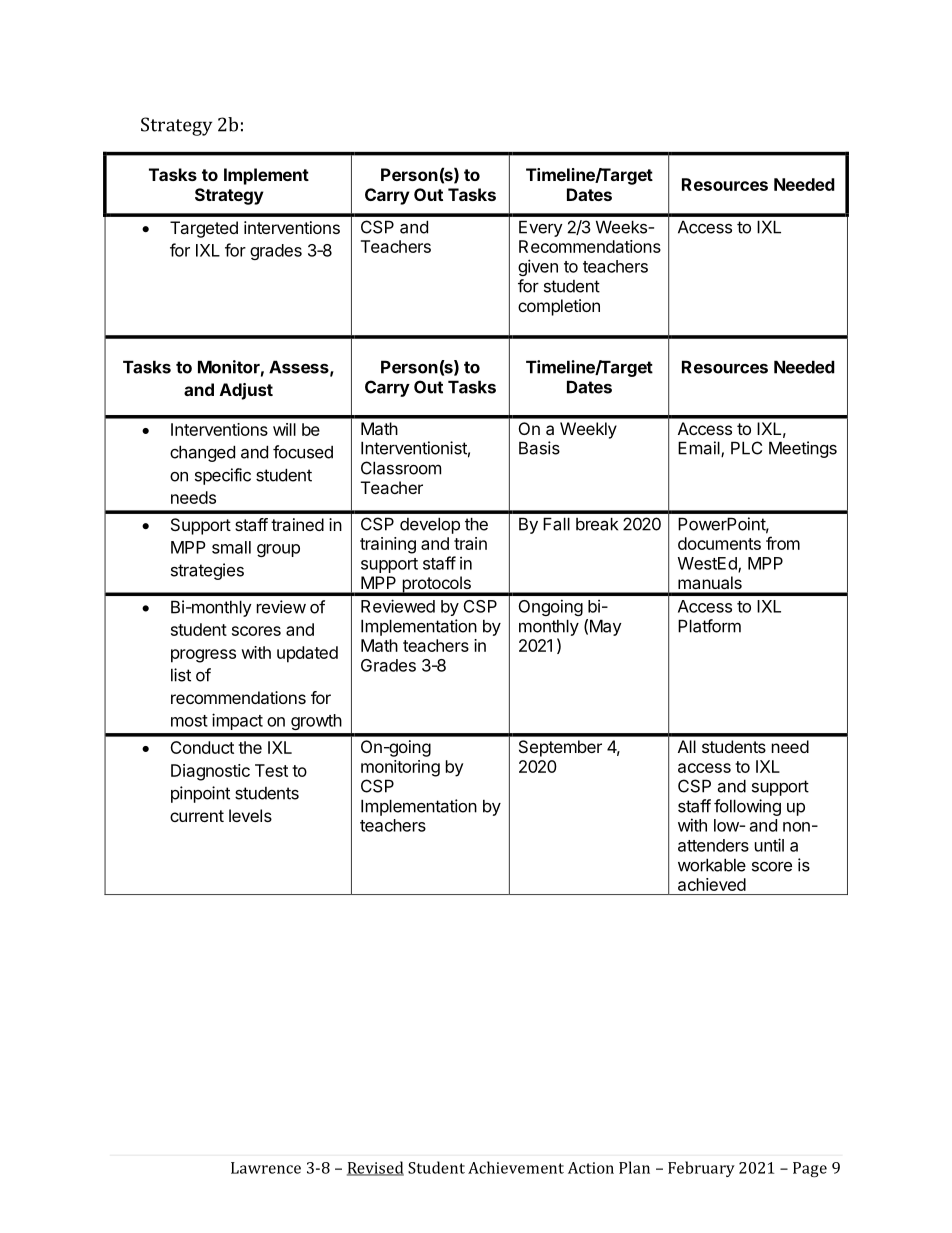 The width and height of the screenshot is (952, 1233). I want to click on Lawrence, so click(266, 1168).
